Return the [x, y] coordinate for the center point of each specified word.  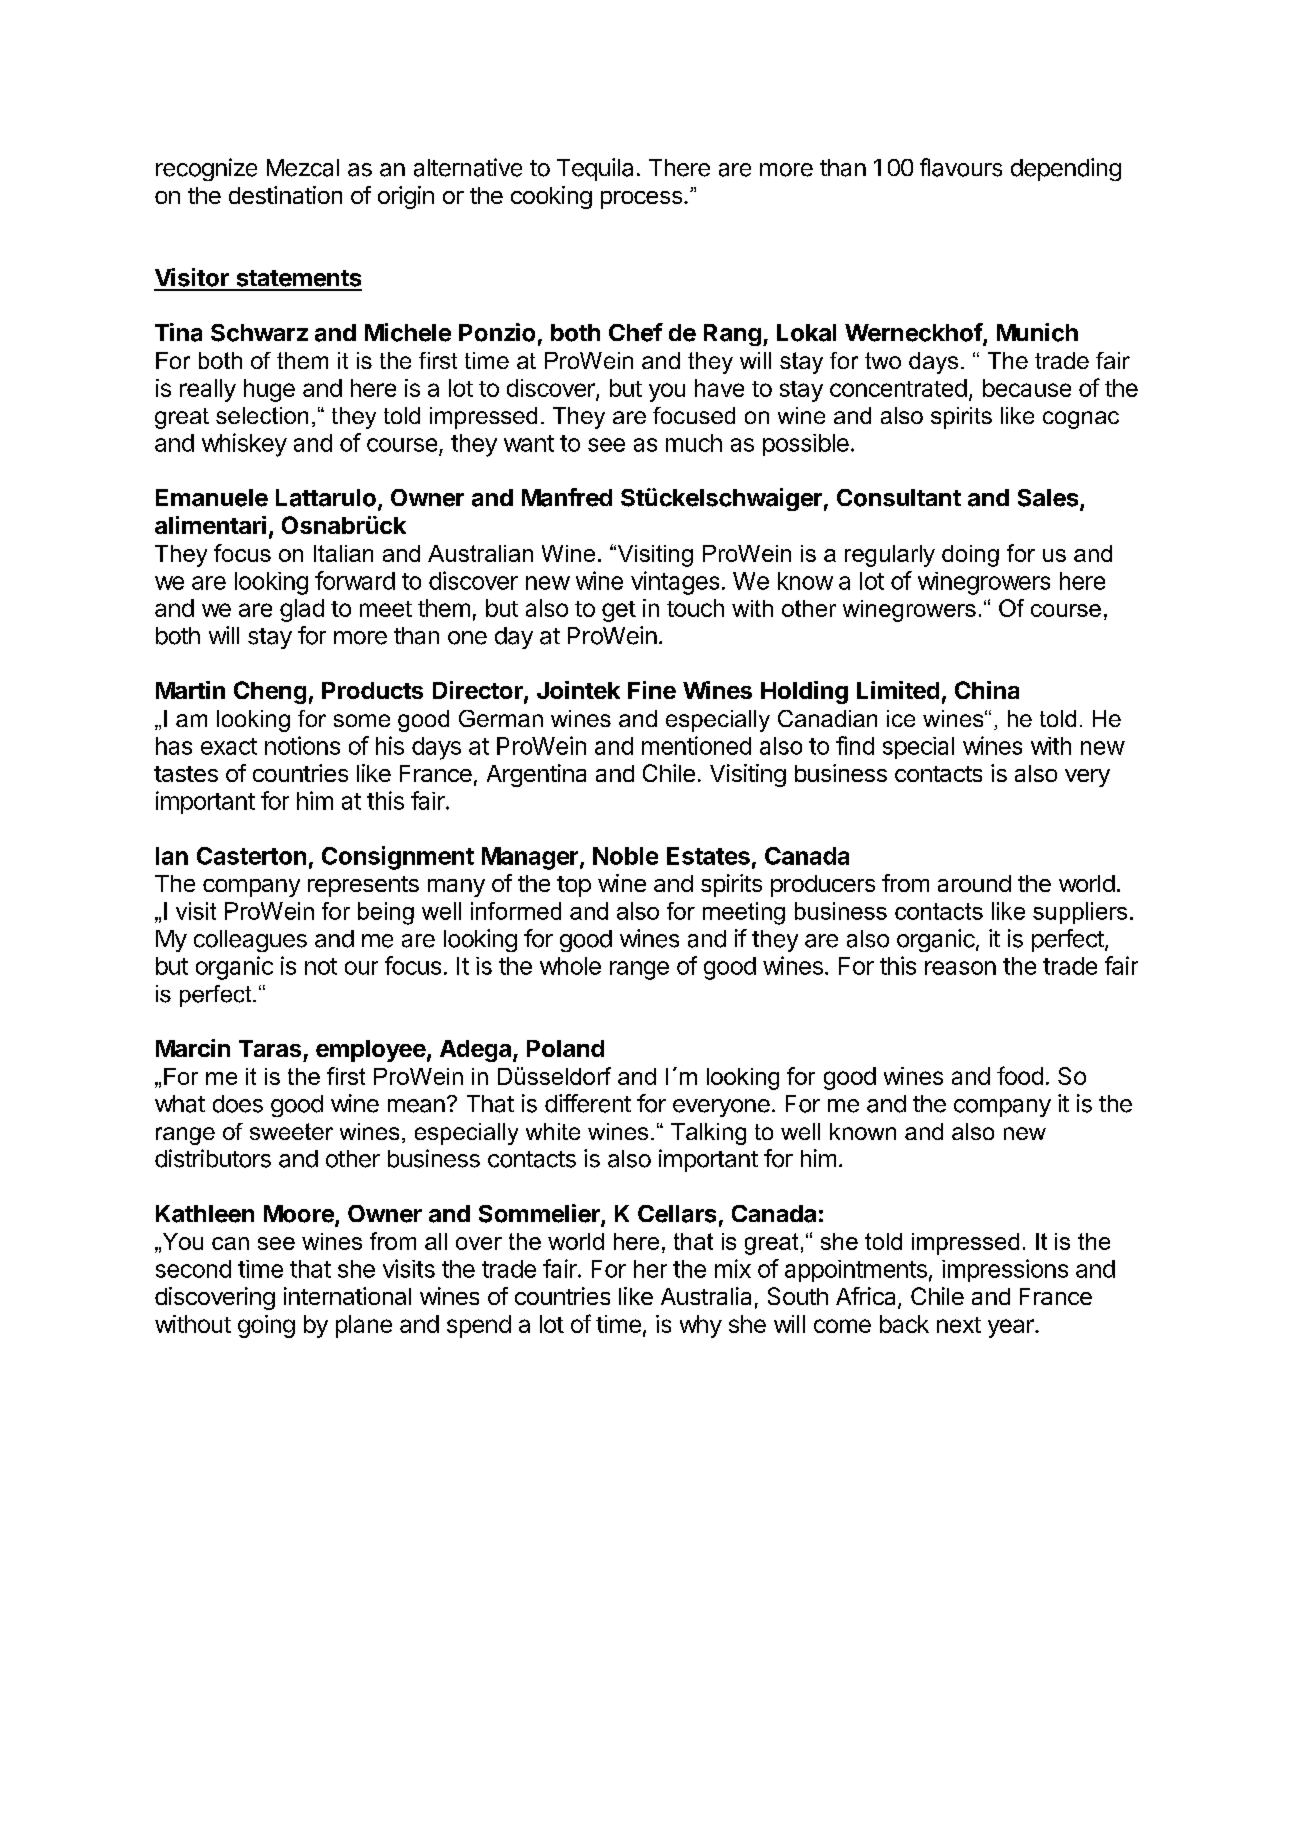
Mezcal [303, 168]
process [641, 200]
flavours [961, 167]
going [266, 1326]
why [701, 1326]
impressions [1005, 1270]
